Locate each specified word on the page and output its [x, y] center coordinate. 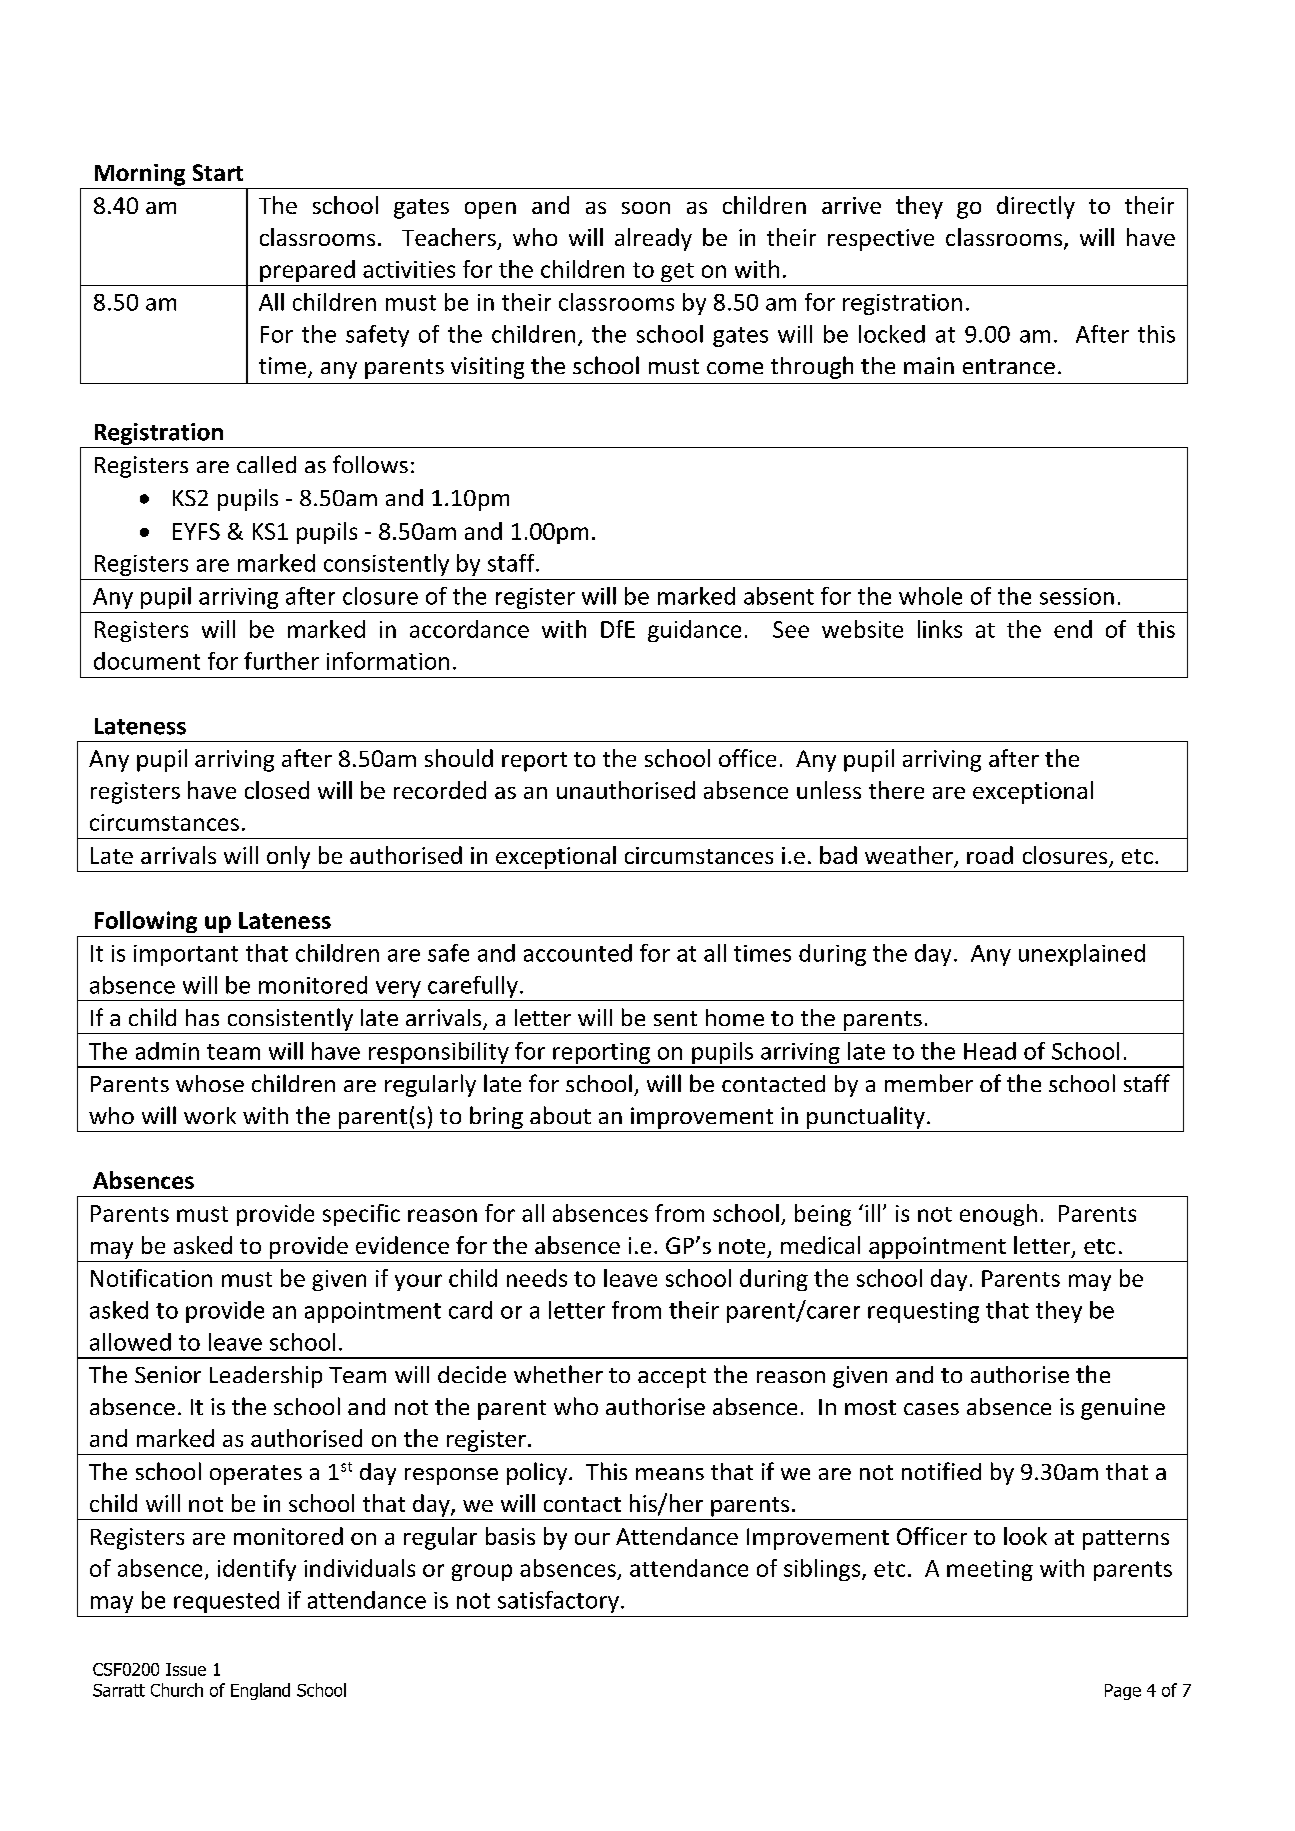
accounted [578, 953]
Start [218, 172]
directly [1036, 207]
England [260, 1691]
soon [646, 208]
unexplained [1082, 955]
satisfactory [558, 1602]
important [186, 955]
